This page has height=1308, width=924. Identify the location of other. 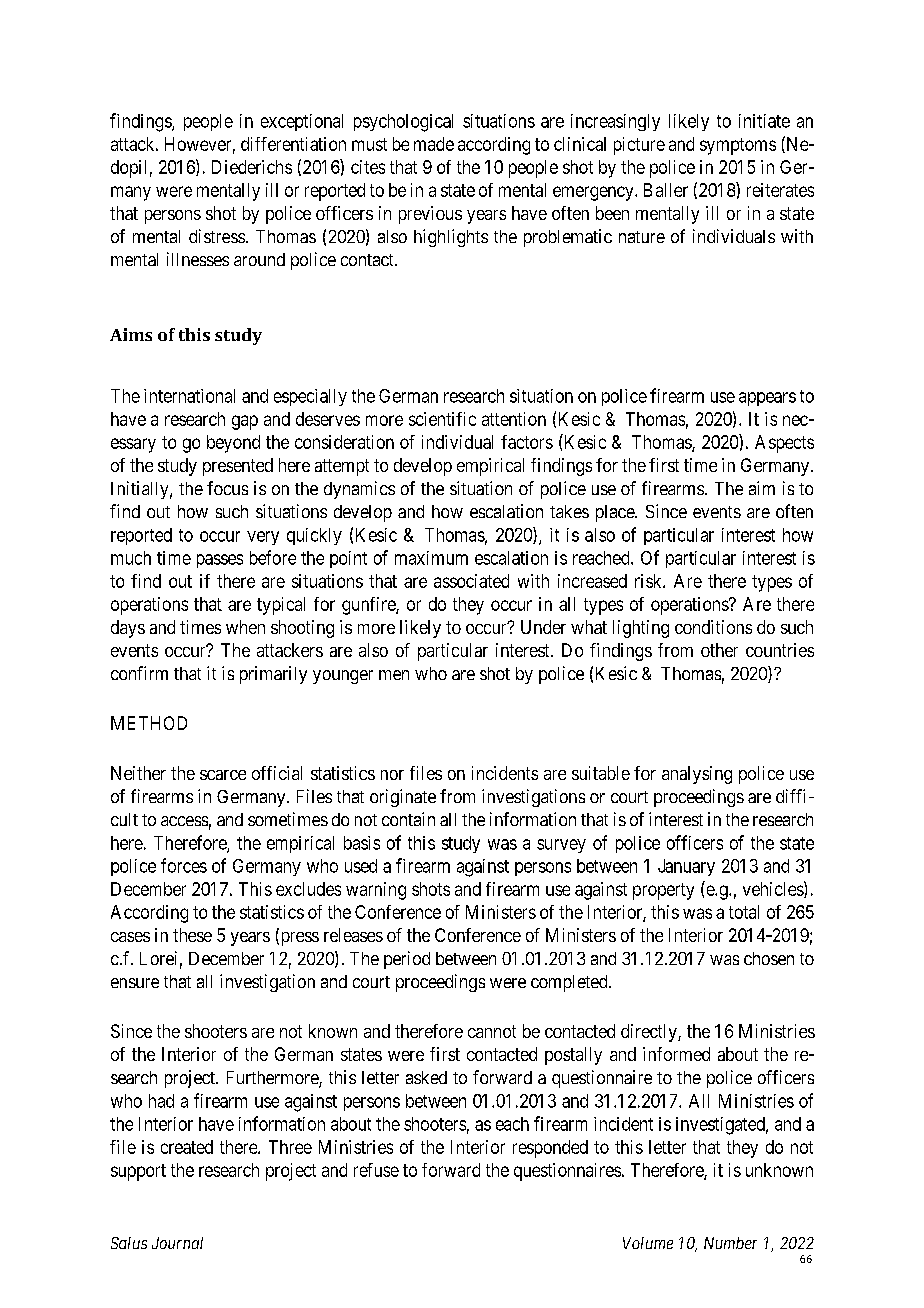
(719, 650).
